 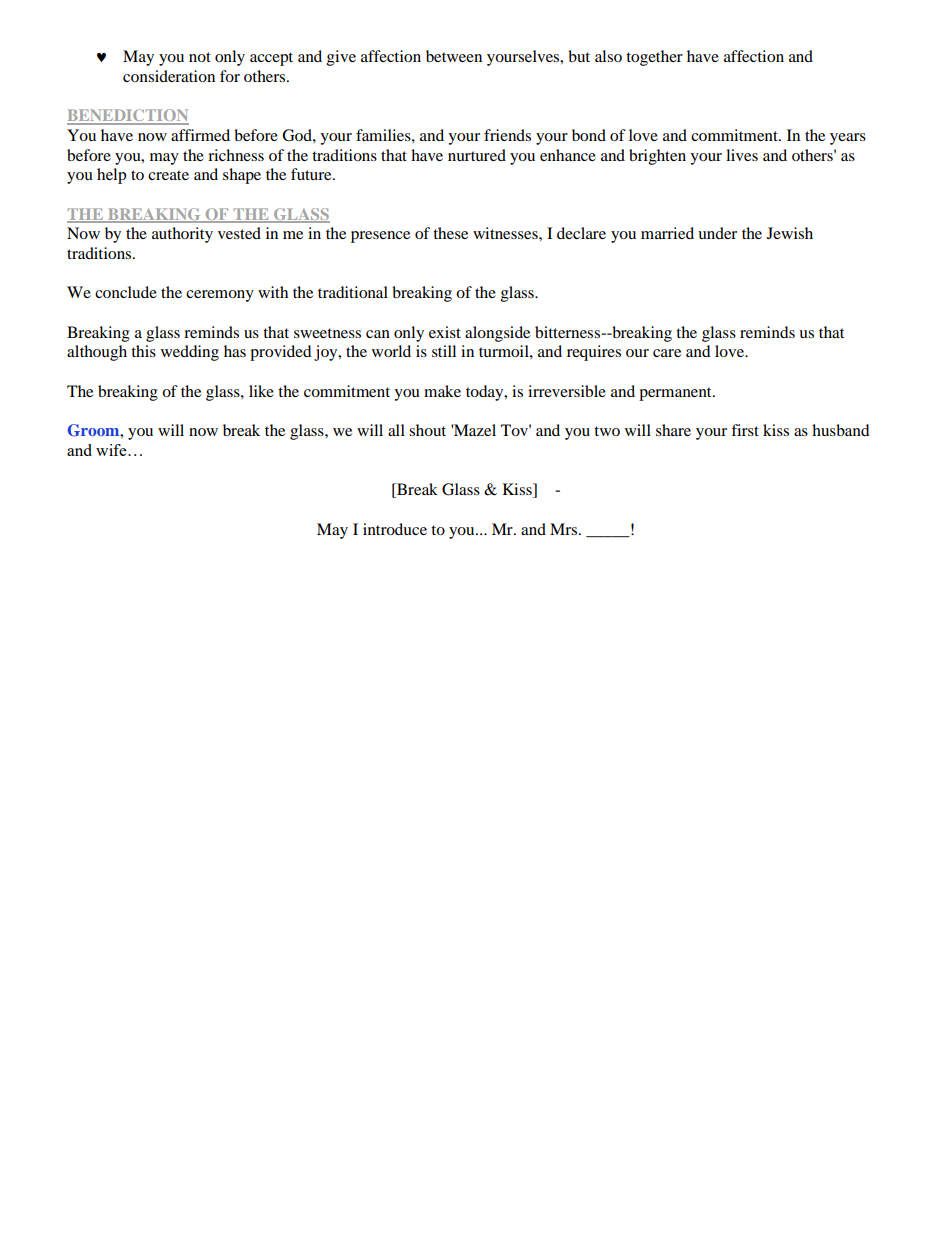 What do you see at coordinates (454, 56) in the screenshot?
I see `between` at bounding box center [454, 56].
